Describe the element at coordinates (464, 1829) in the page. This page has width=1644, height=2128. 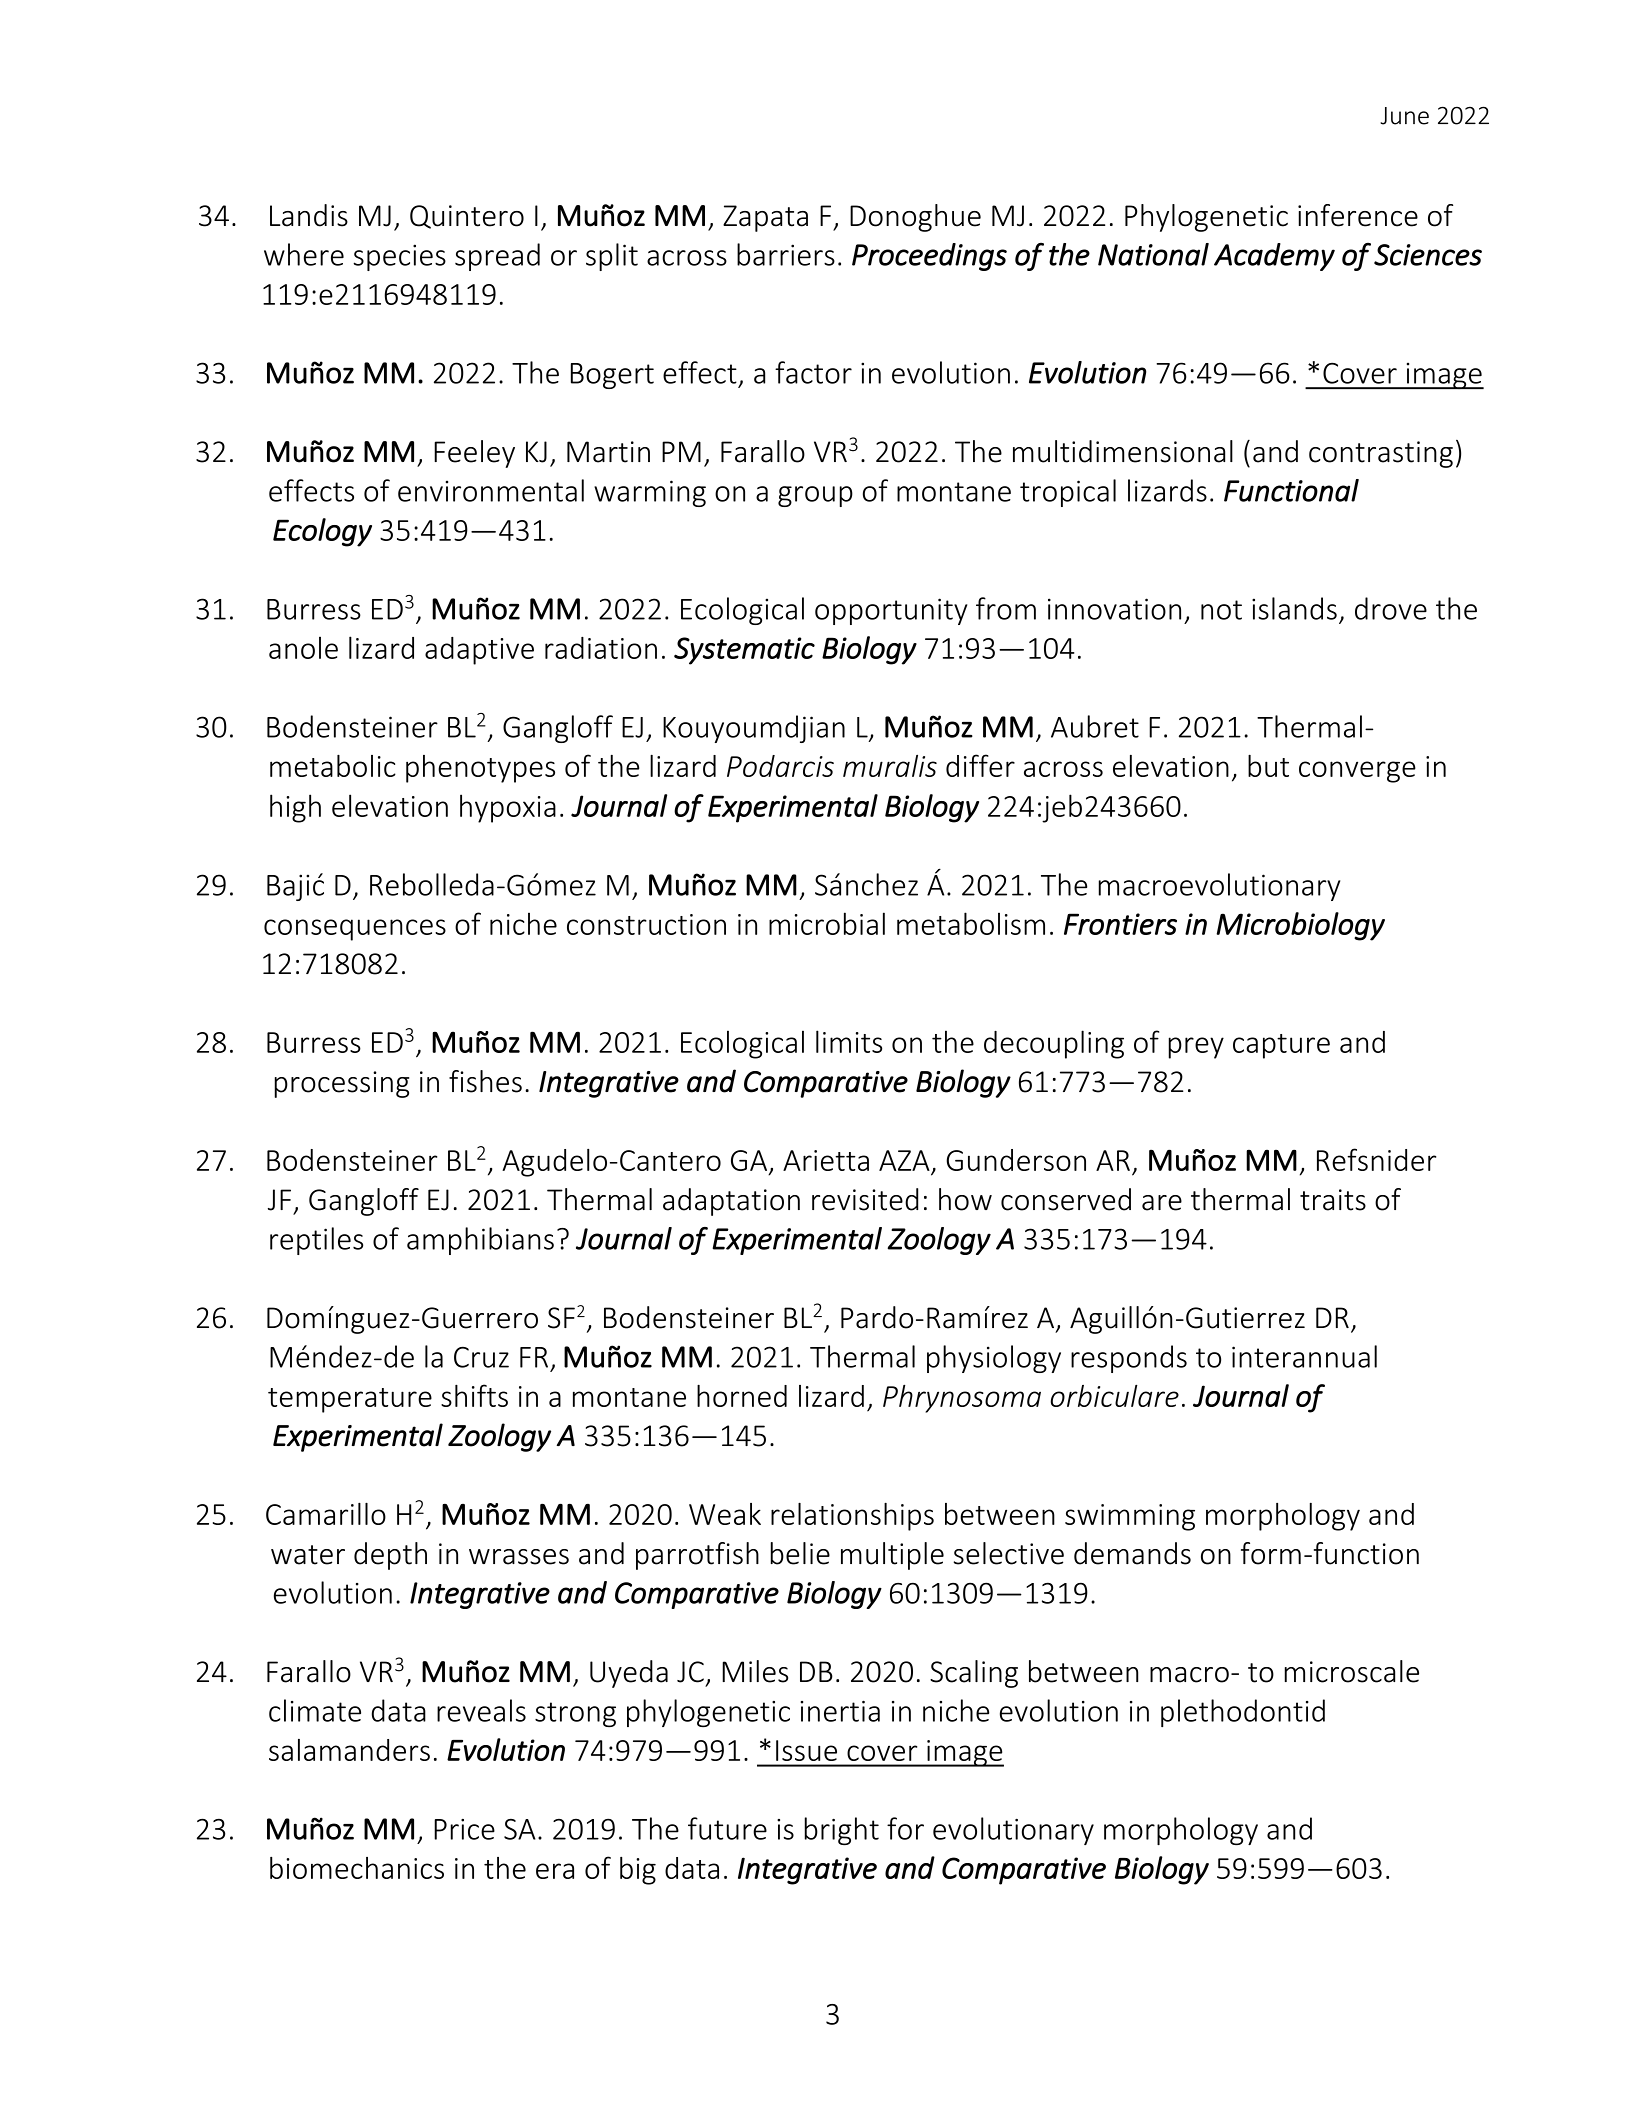
I see `Price` at that location.
